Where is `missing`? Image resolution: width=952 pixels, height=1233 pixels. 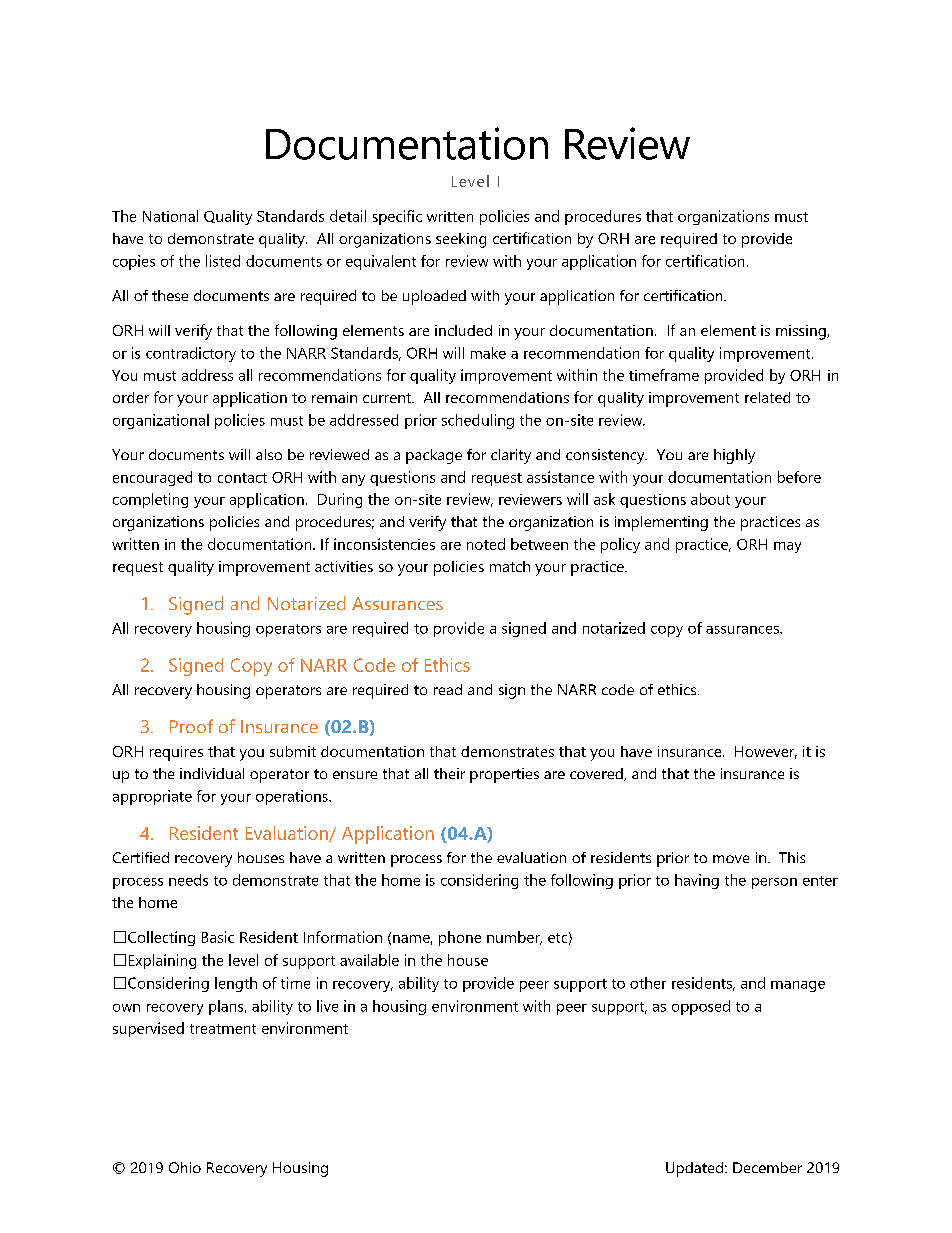 missing is located at coordinates (802, 332).
